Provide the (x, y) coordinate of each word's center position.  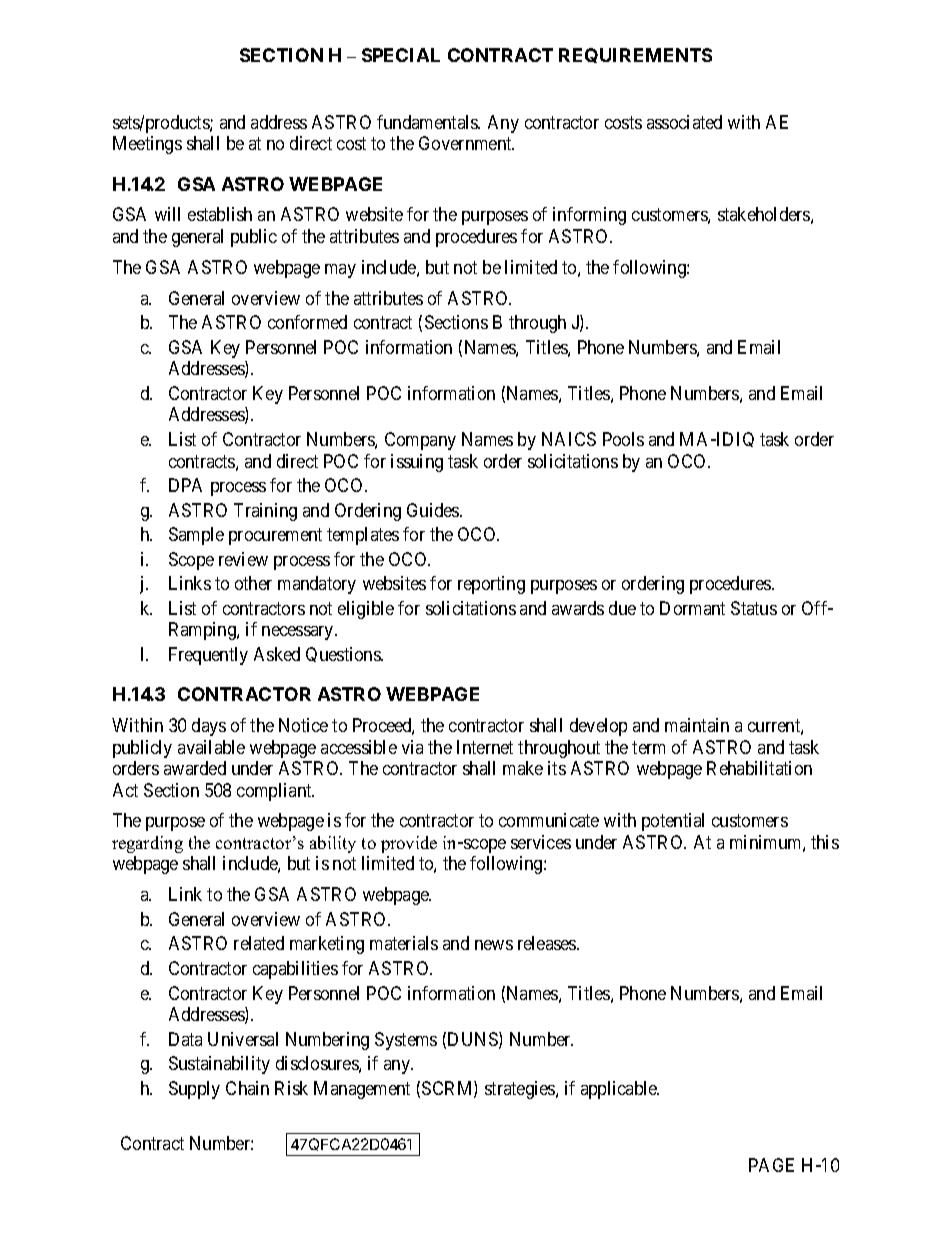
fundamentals (428, 122)
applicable (620, 1090)
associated (684, 122)
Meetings (147, 145)
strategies (521, 1090)
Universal (243, 1039)
